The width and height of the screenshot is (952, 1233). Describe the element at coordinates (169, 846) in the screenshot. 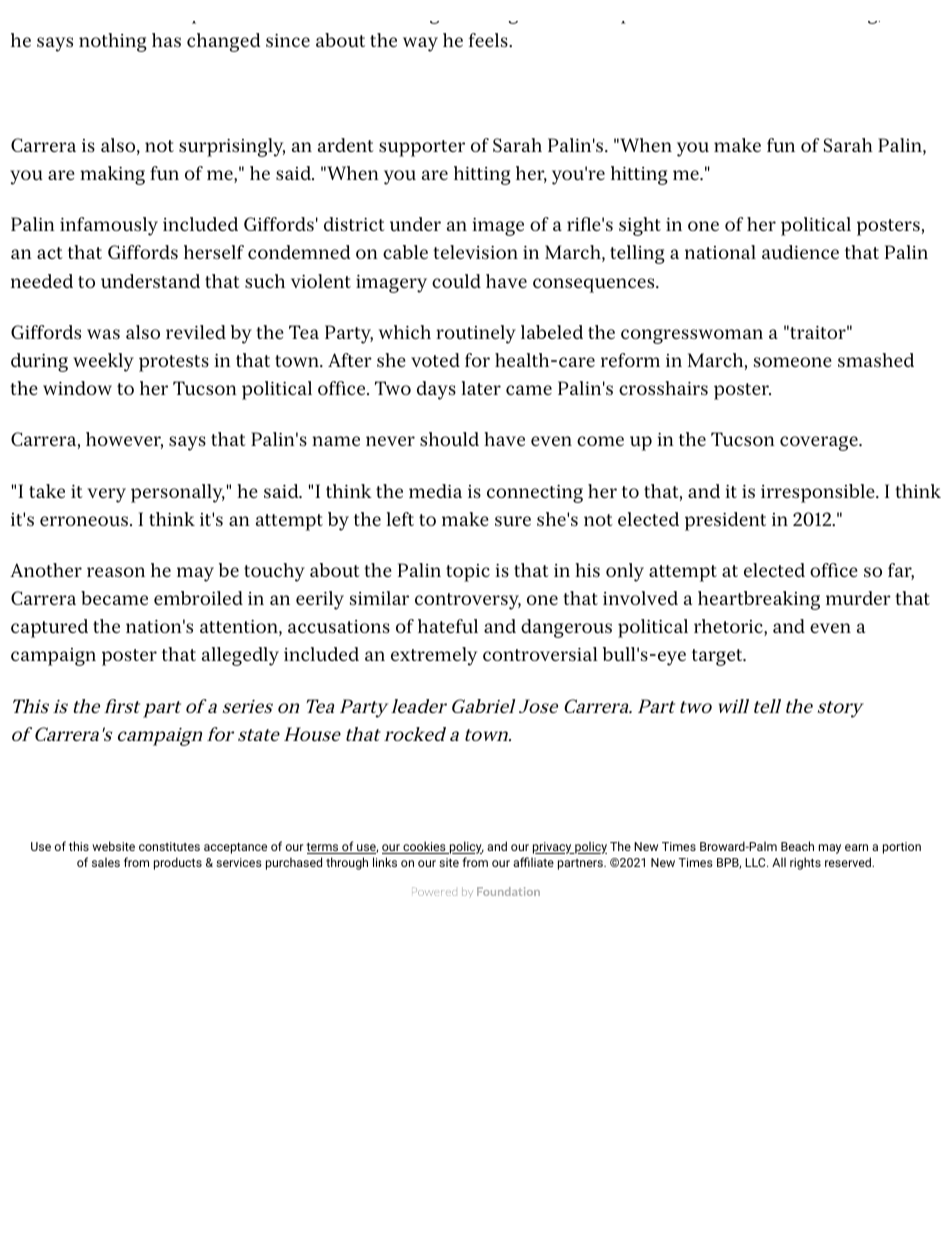

I see `constitutes` at that location.
